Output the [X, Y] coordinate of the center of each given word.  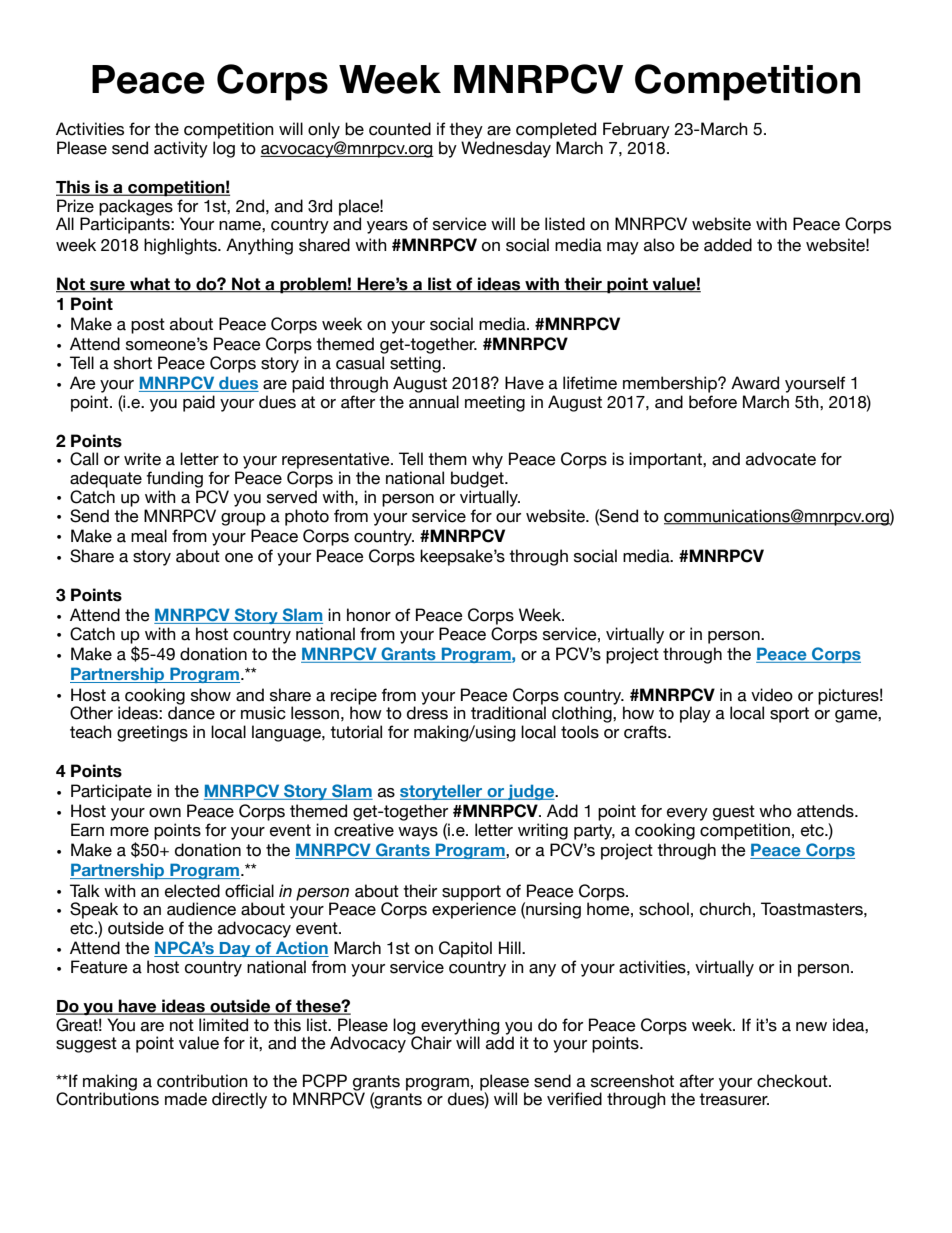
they [466, 130]
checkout [793, 1081]
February [636, 130]
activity [181, 149]
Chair [430, 1042]
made [186, 1099]
